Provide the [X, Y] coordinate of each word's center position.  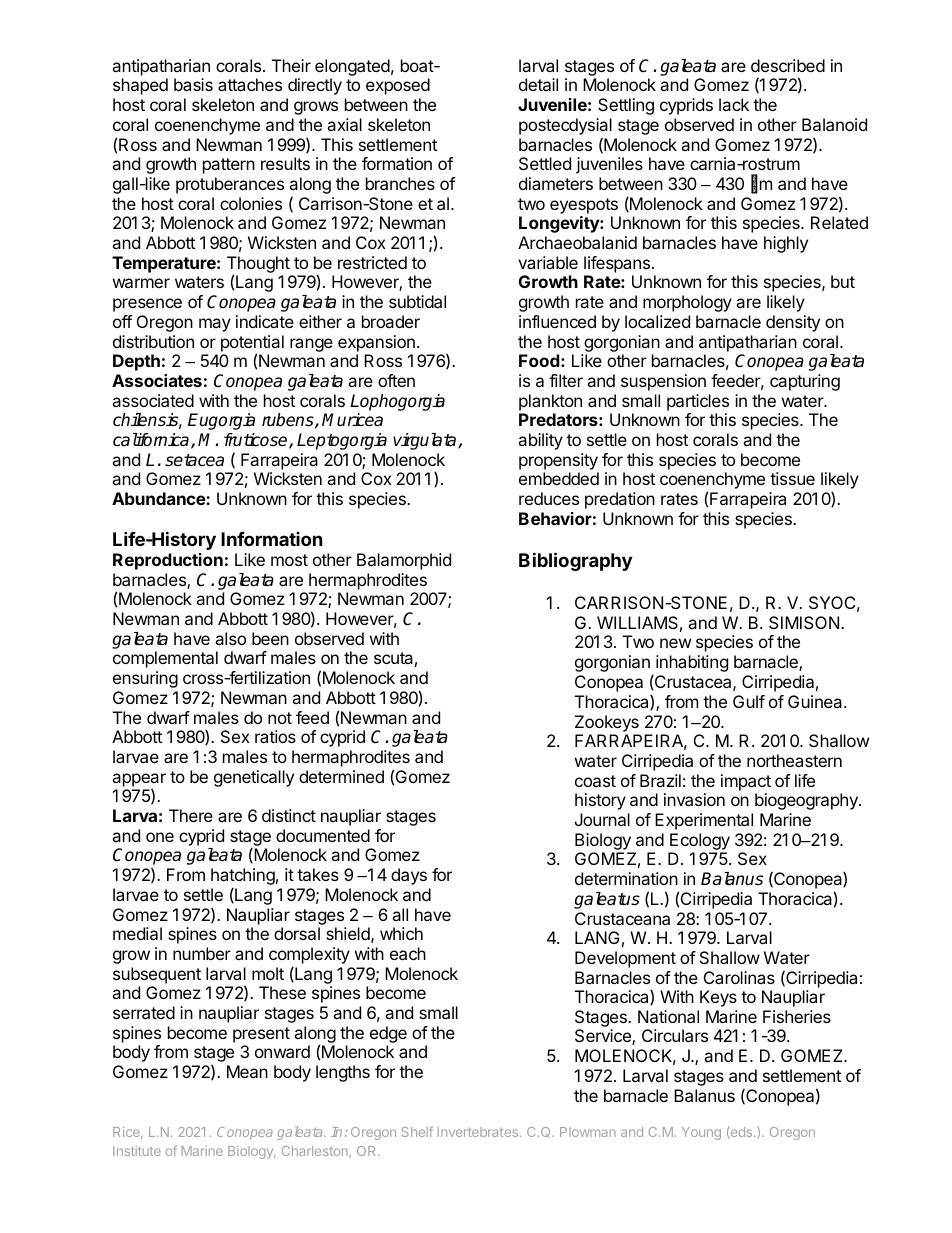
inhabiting [692, 663]
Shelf [417, 1131]
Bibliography [575, 561]
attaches [250, 84]
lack [734, 104]
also [230, 638]
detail [538, 84]
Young [701, 1133]
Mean [247, 1071]
